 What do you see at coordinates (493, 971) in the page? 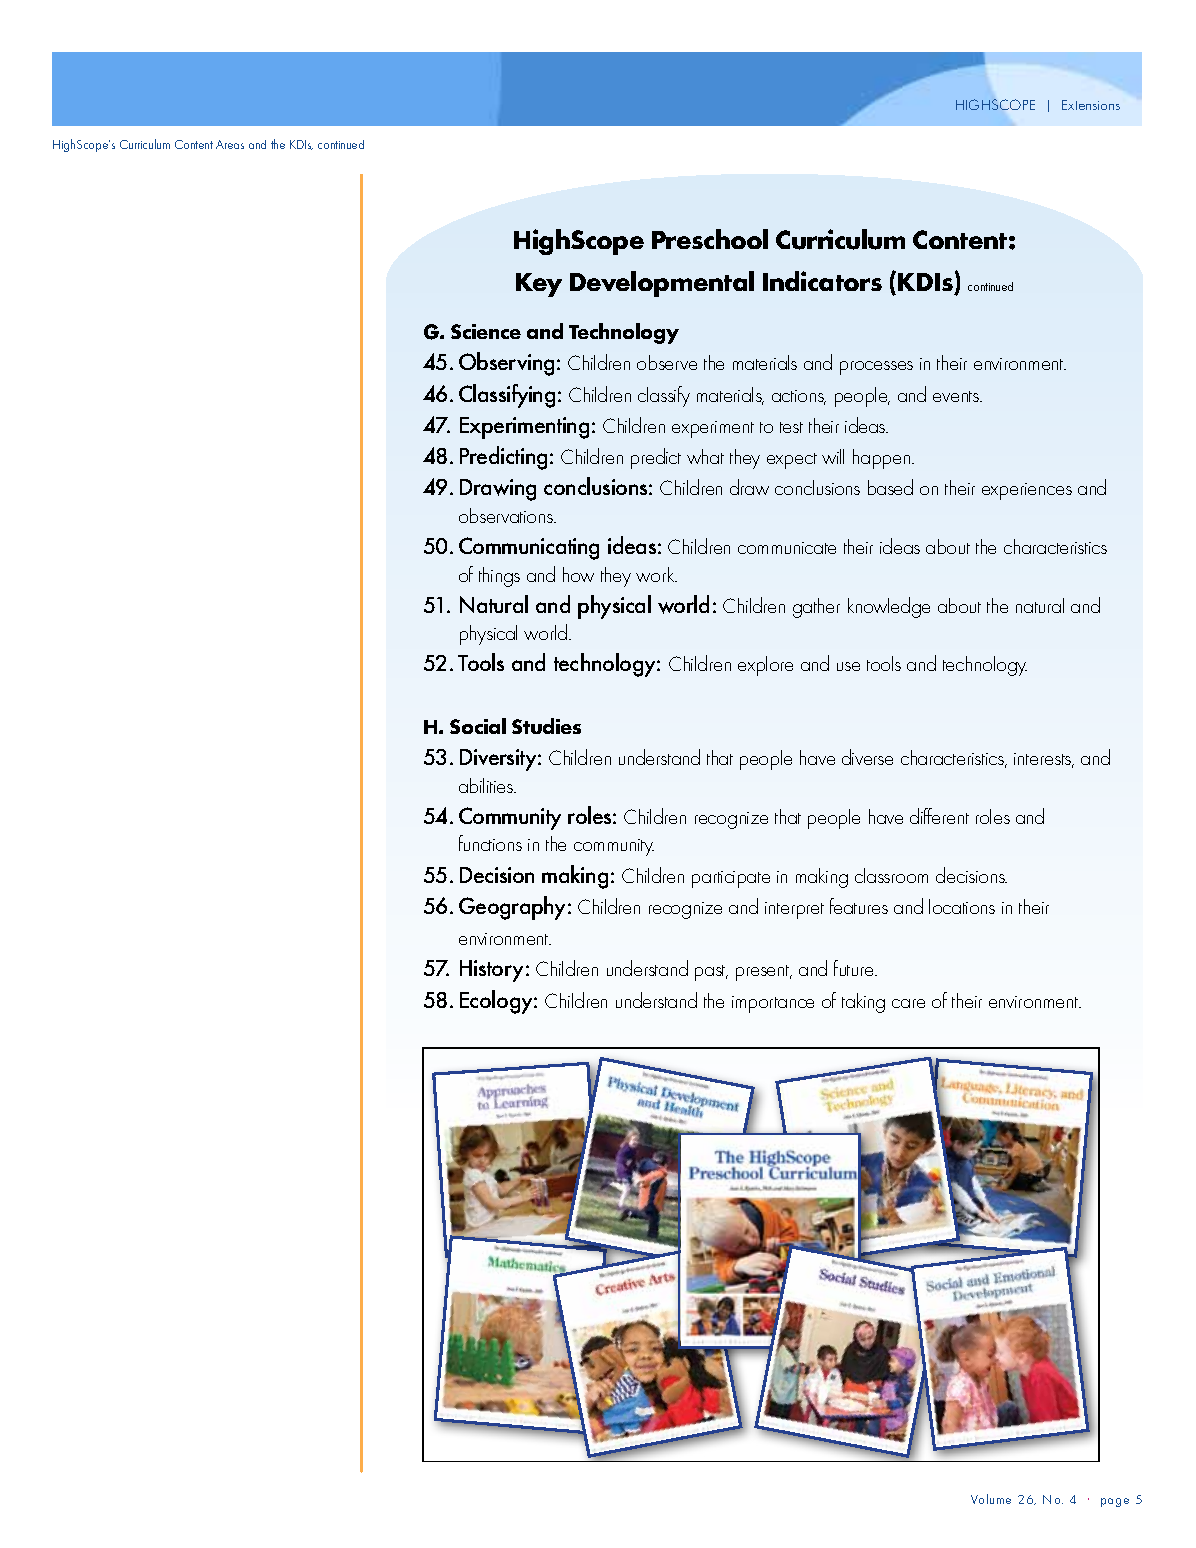
I see `History` at bounding box center [493, 971].
